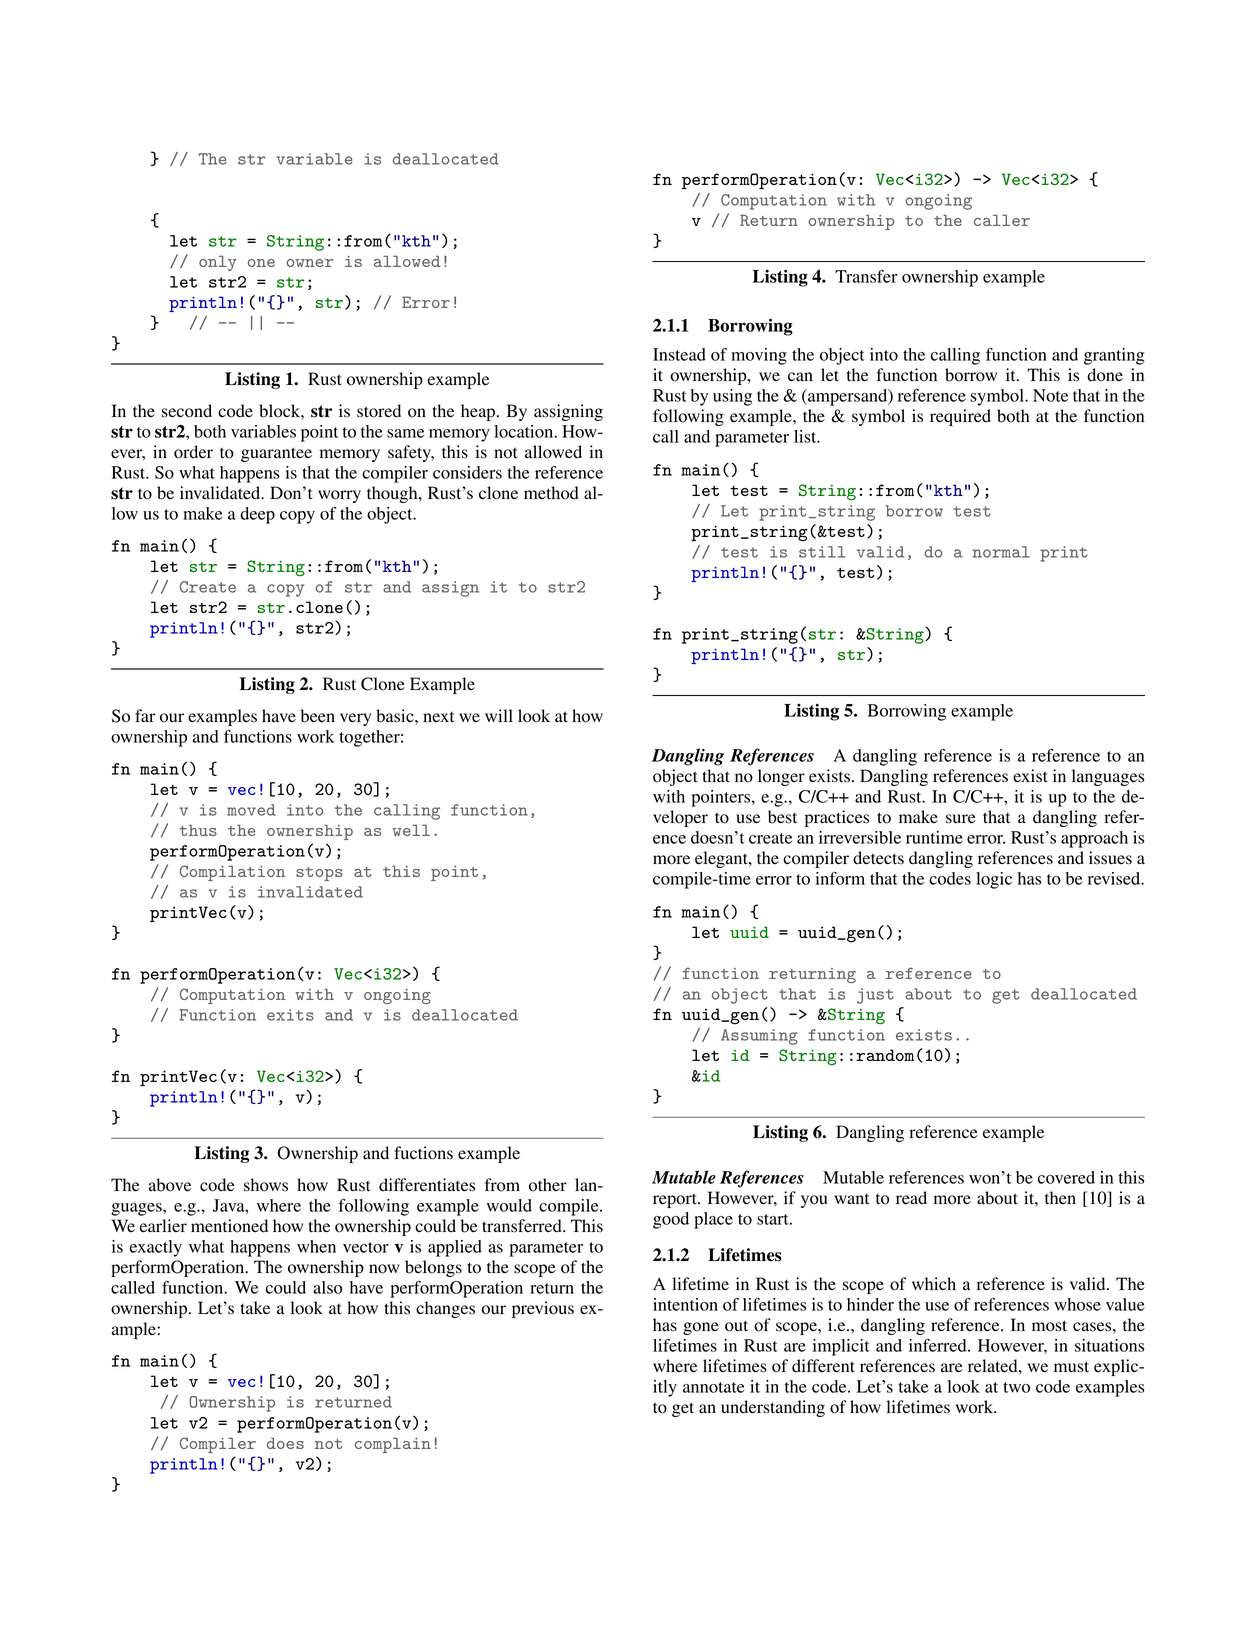  What do you see at coordinates (1114, 356) in the page?
I see `granting` at bounding box center [1114, 356].
